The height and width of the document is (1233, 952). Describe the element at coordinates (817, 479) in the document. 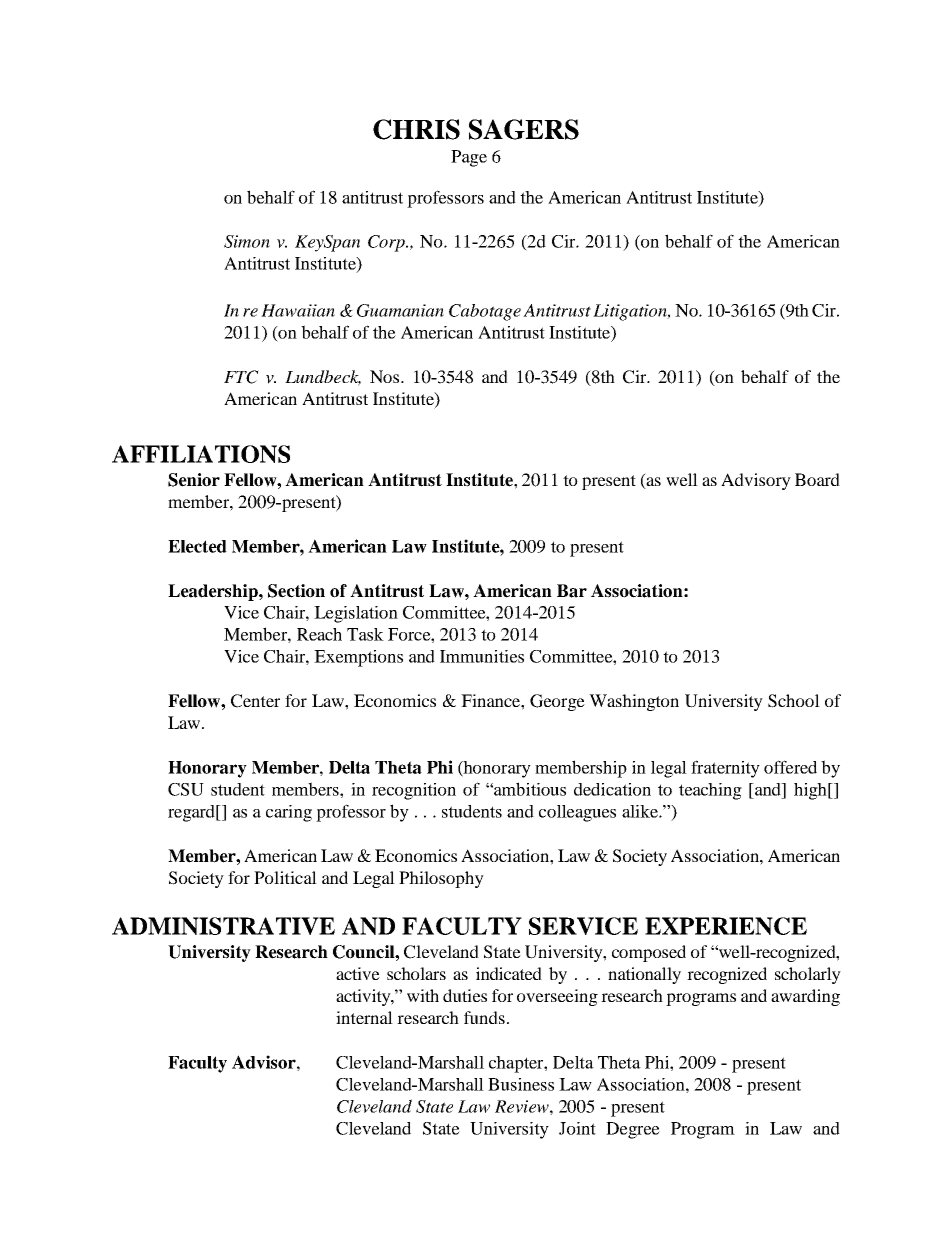

I see `Board` at that location.
